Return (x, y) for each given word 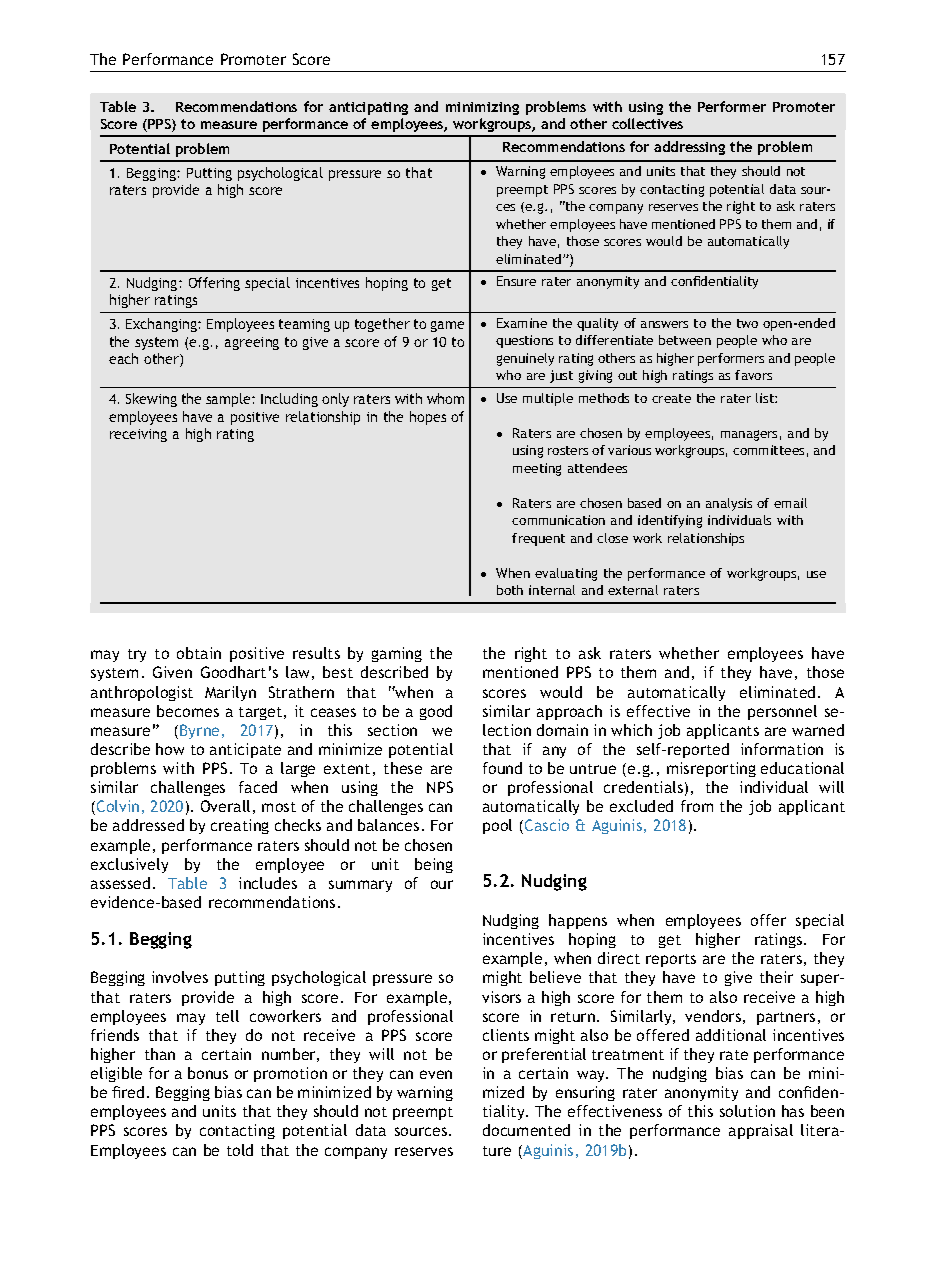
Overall (225, 806)
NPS (440, 787)
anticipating (368, 108)
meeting (537, 469)
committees (768, 450)
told (240, 1150)
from (697, 806)
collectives (647, 123)
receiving (138, 435)
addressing (689, 148)
